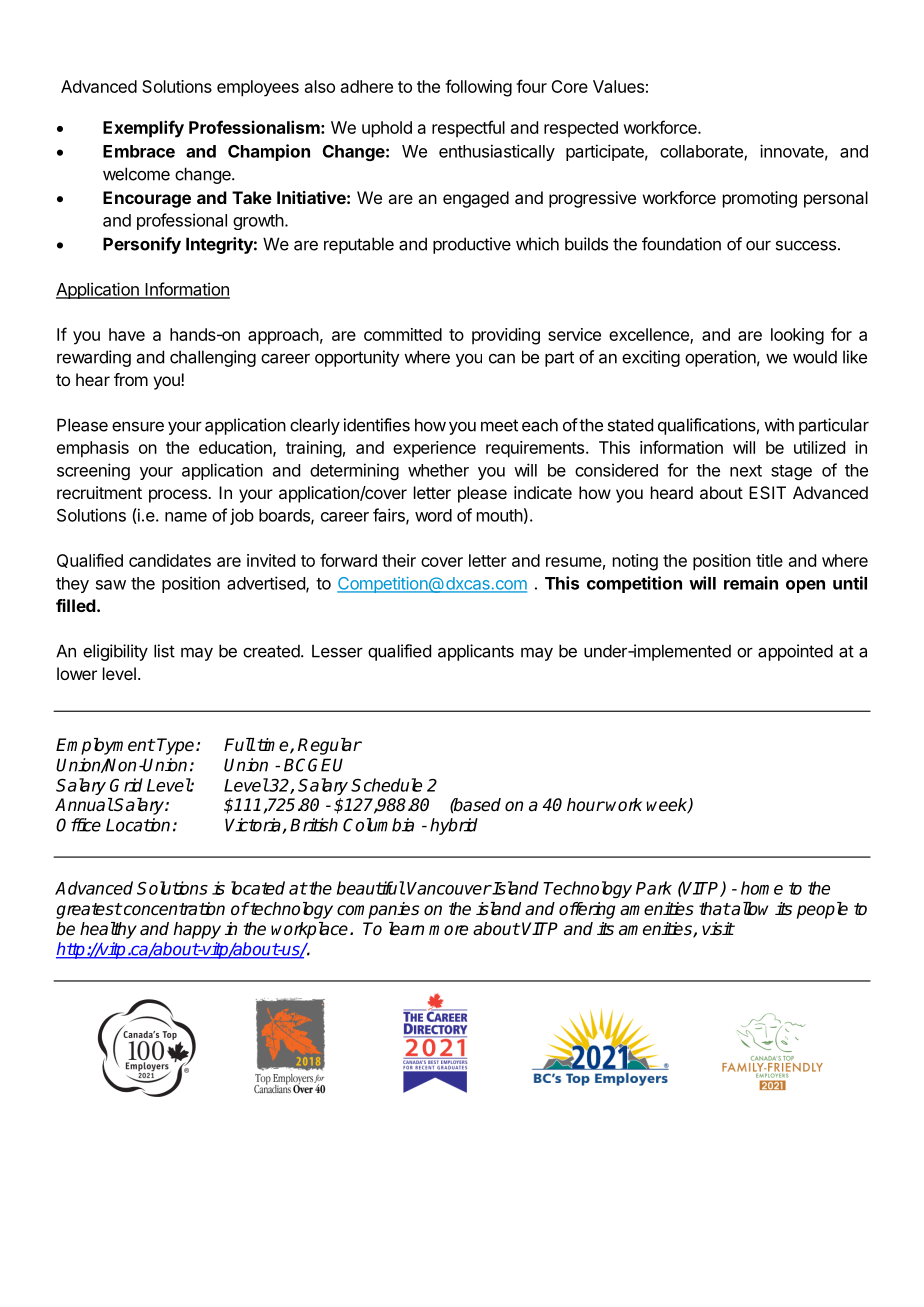 This page has height=1307, width=924. Describe the element at coordinates (506, 336) in the page. I see `providing` at that location.
